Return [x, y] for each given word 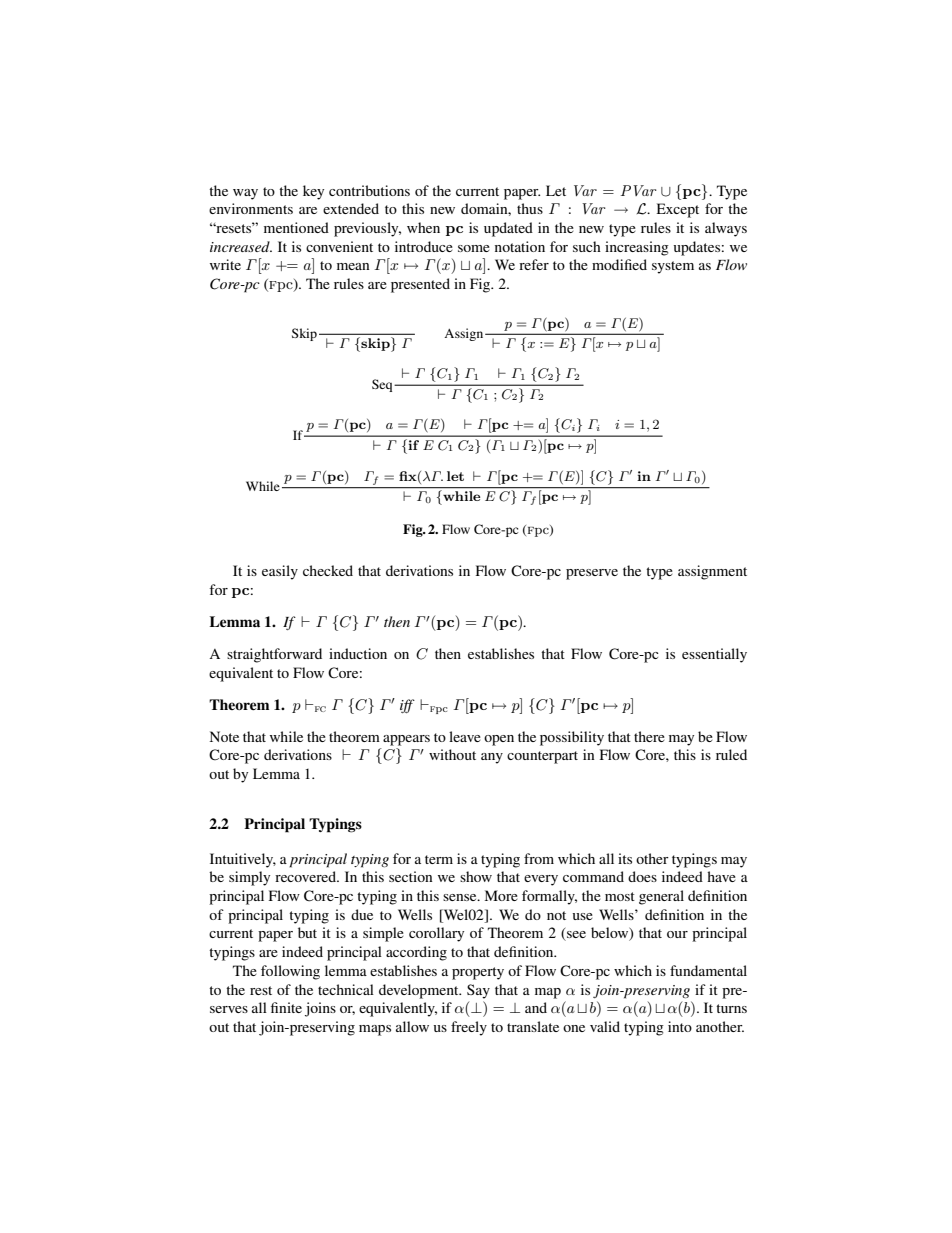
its [625, 858]
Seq [383, 385]
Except [678, 210]
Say [478, 991]
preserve [592, 574]
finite [286, 1007]
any [492, 758]
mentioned [296, 227]
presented [420, 285]
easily [280, 572]
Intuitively [243, 860]
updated [508, 229]
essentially [714, 655]
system [673, 267]
